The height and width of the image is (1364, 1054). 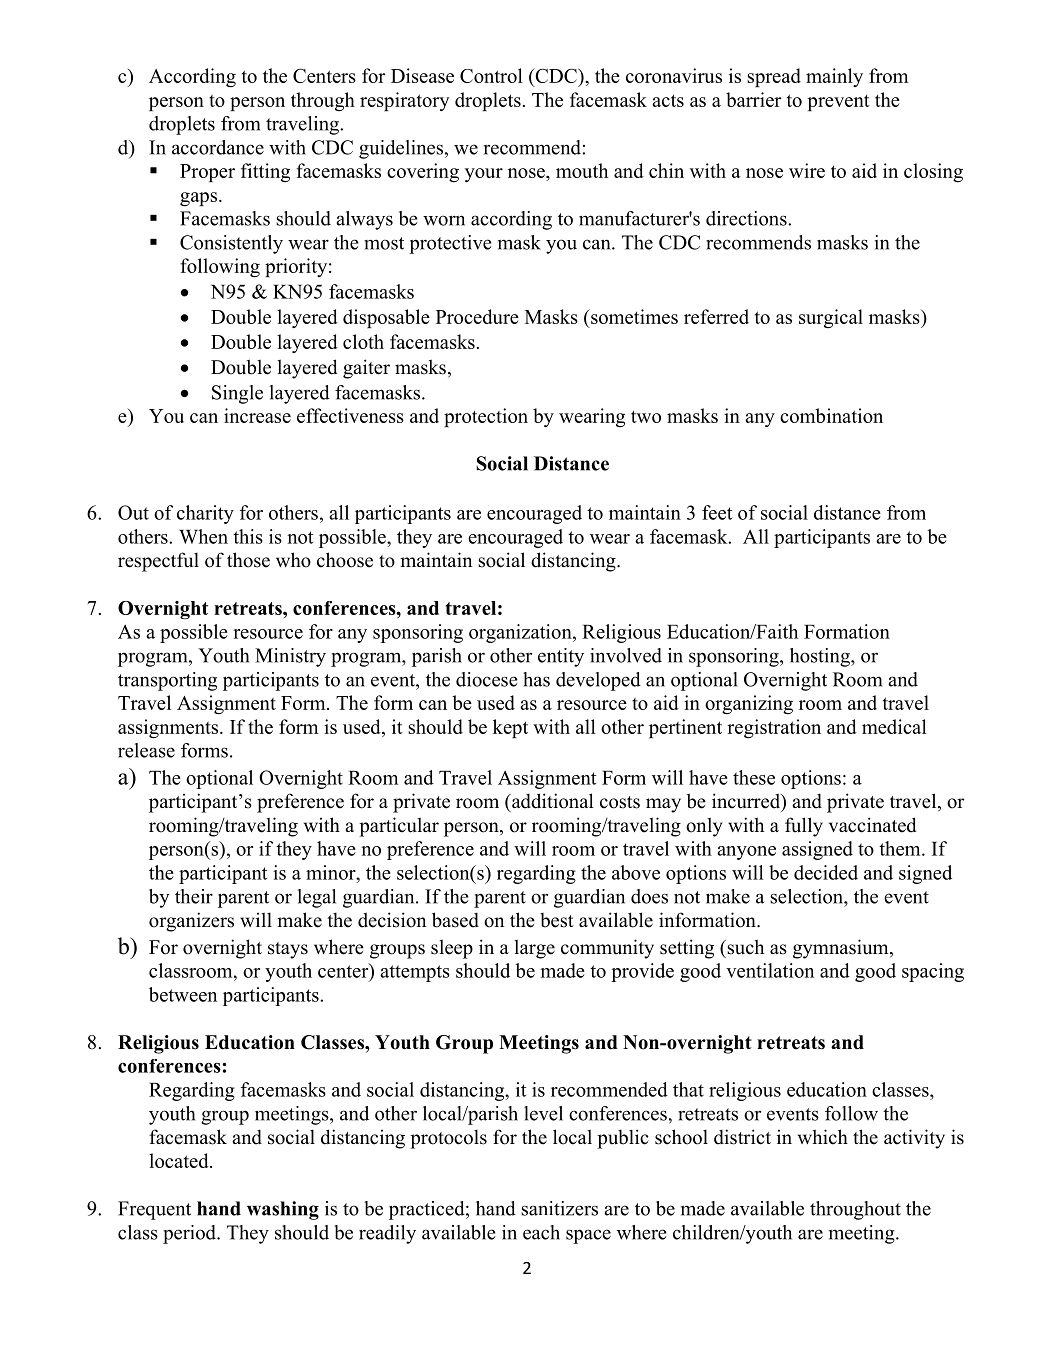 What do you see at coordinates (561, 657) in the image?
I see `entity` at bounding box center [561, 657].
